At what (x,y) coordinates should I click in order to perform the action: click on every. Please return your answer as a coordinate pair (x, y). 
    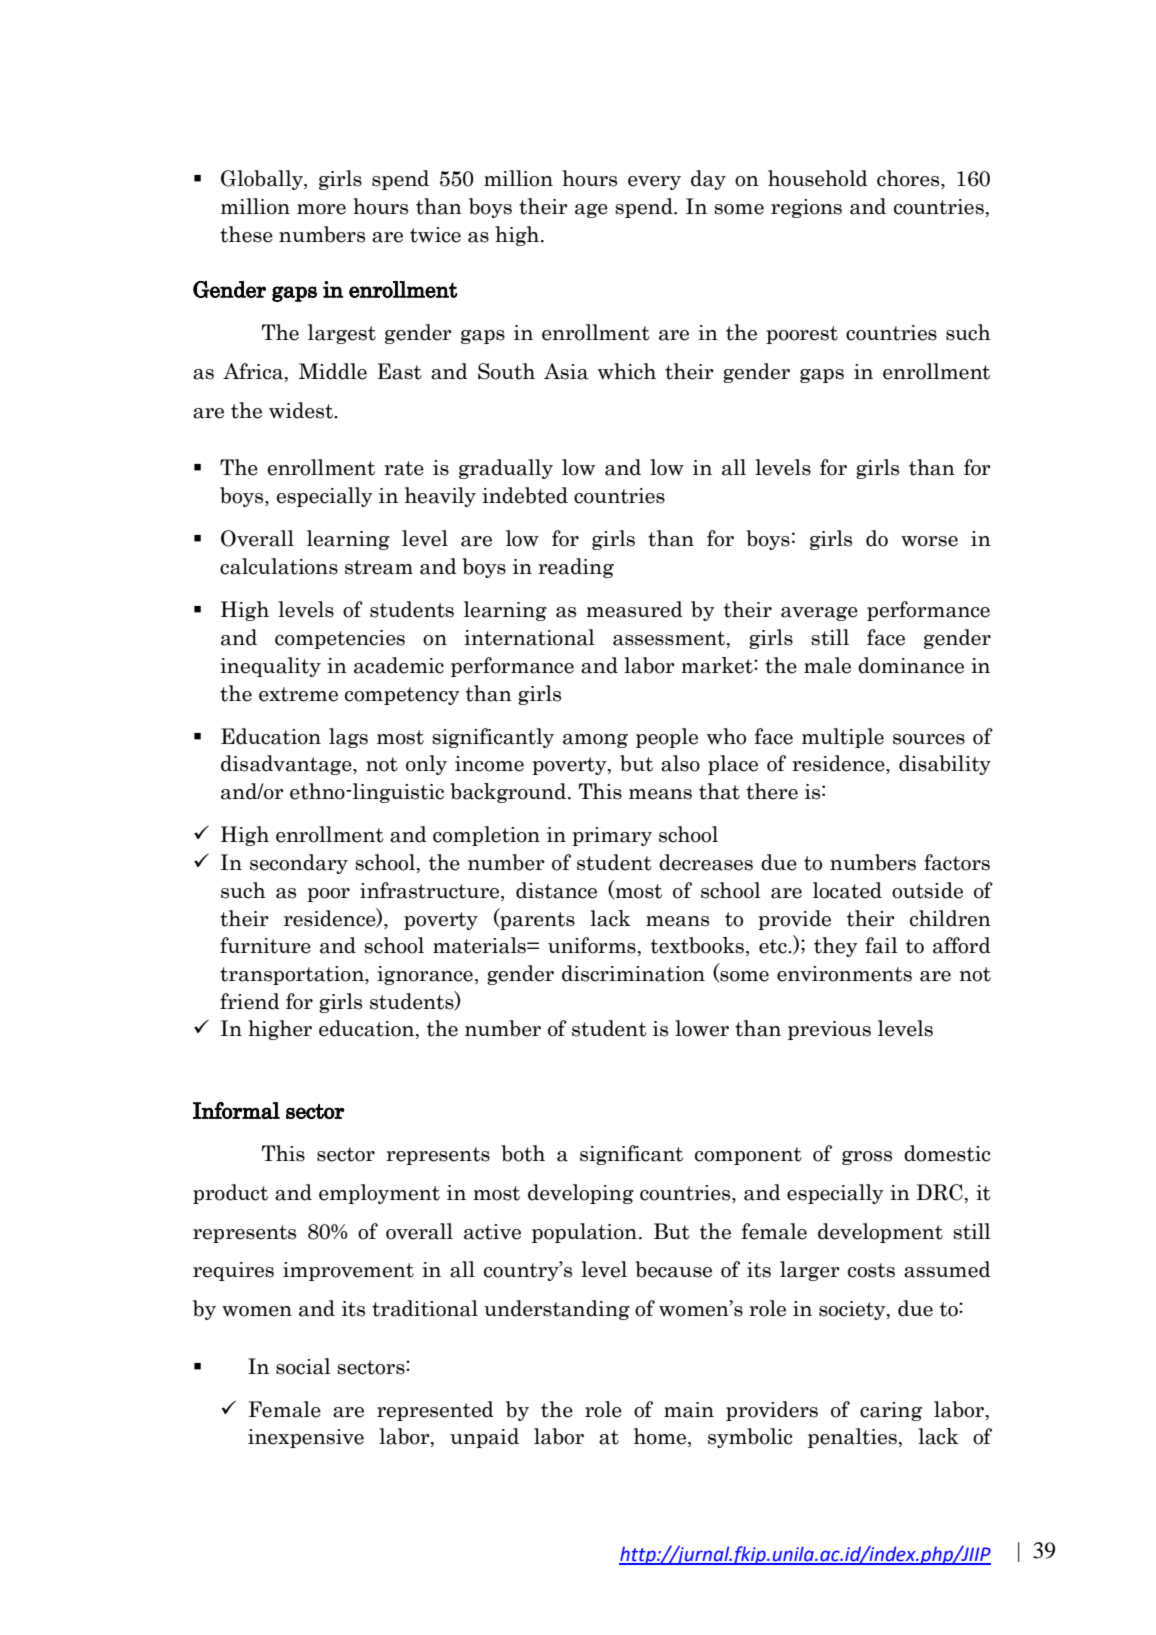
    Looking at the image, I should click on (654, 183).
